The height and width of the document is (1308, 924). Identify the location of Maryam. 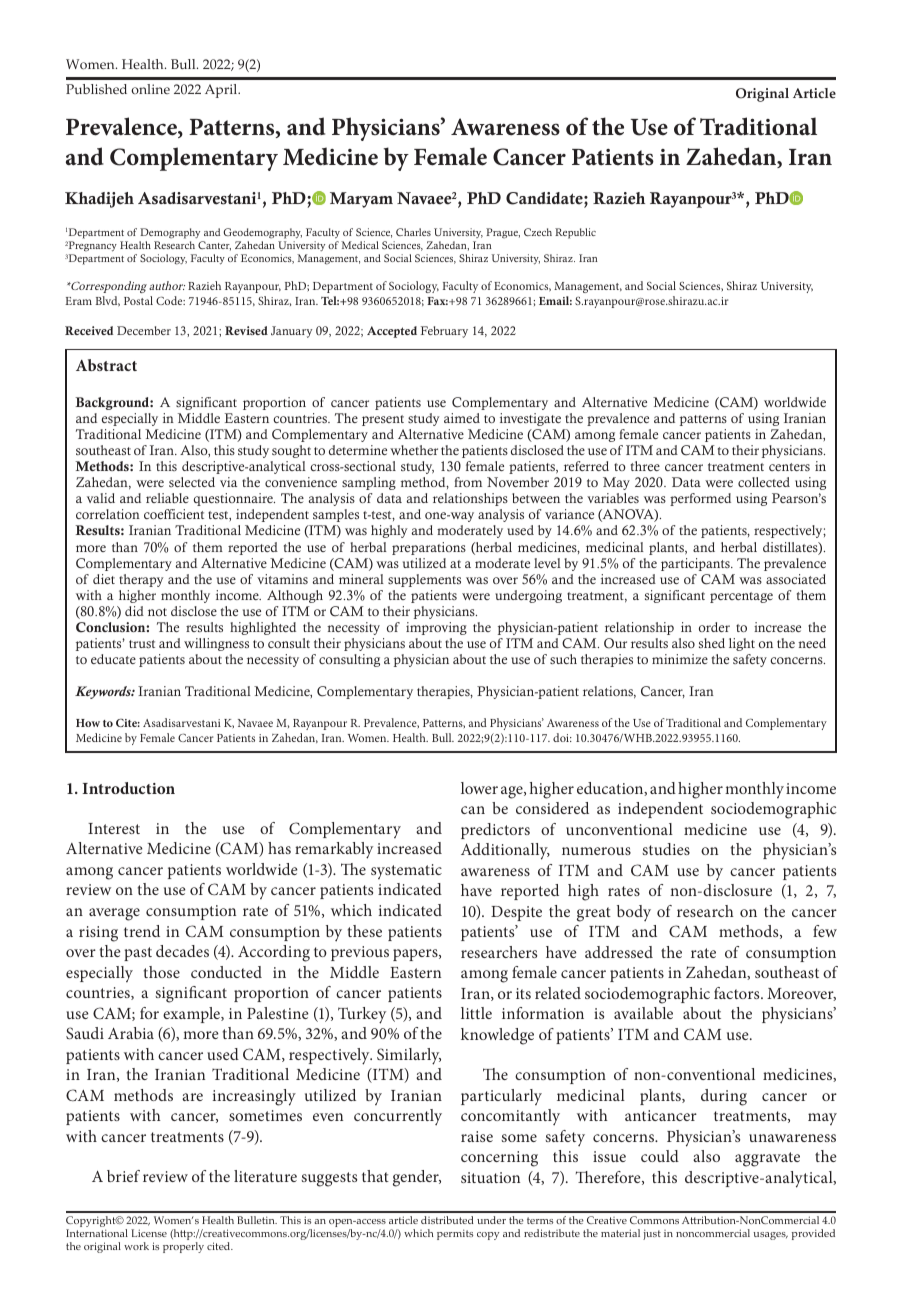
(361, 200).
